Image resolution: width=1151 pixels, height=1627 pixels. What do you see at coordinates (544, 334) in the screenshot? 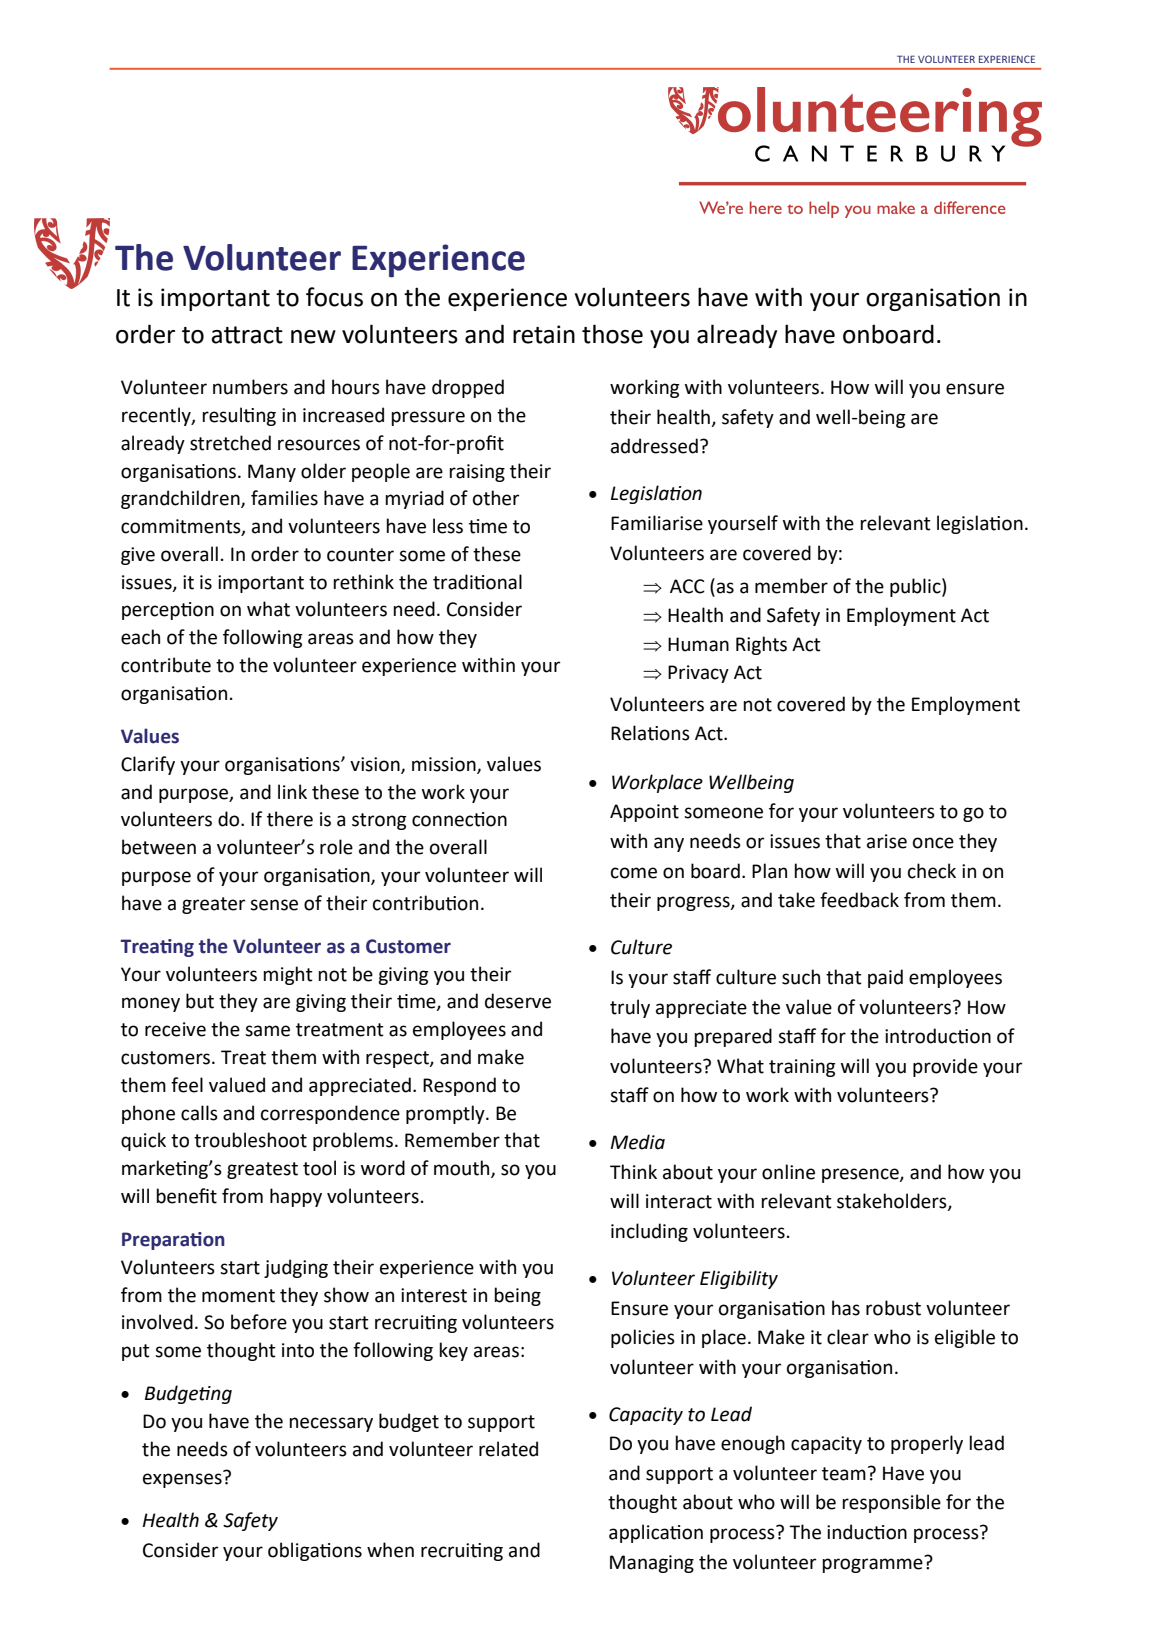
I see `retain` at bounding box center [544, 334].
